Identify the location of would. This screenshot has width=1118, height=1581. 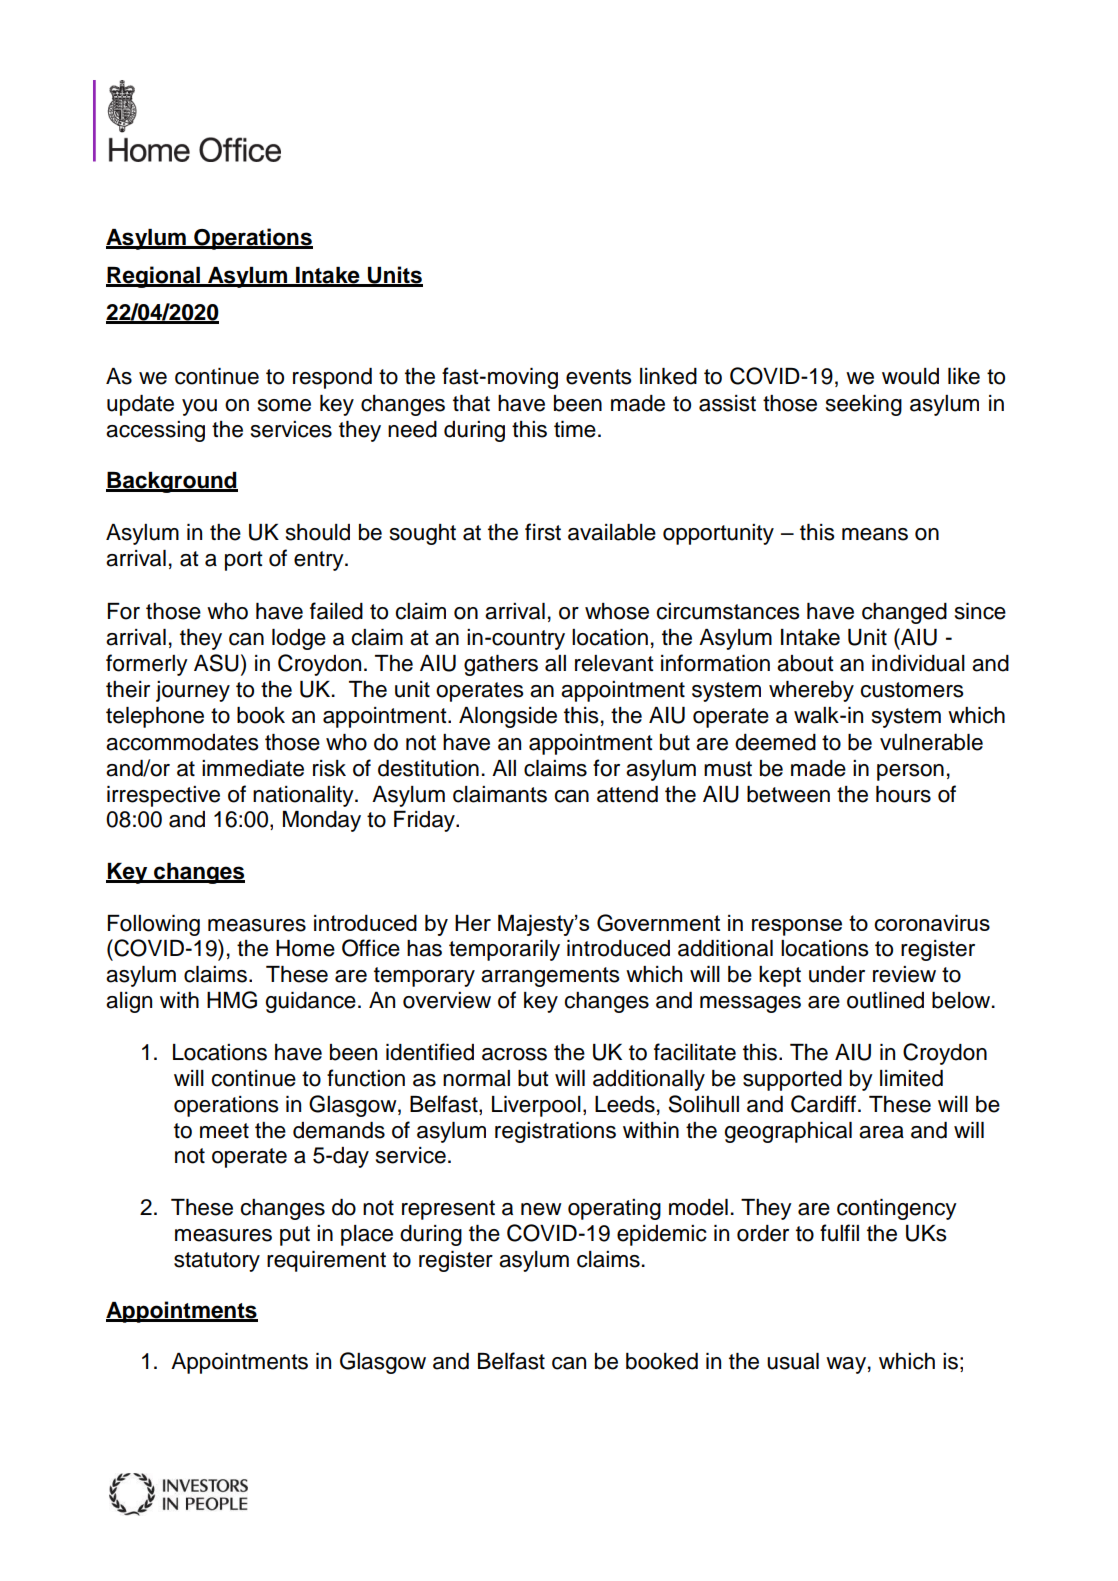
(910, 376).
